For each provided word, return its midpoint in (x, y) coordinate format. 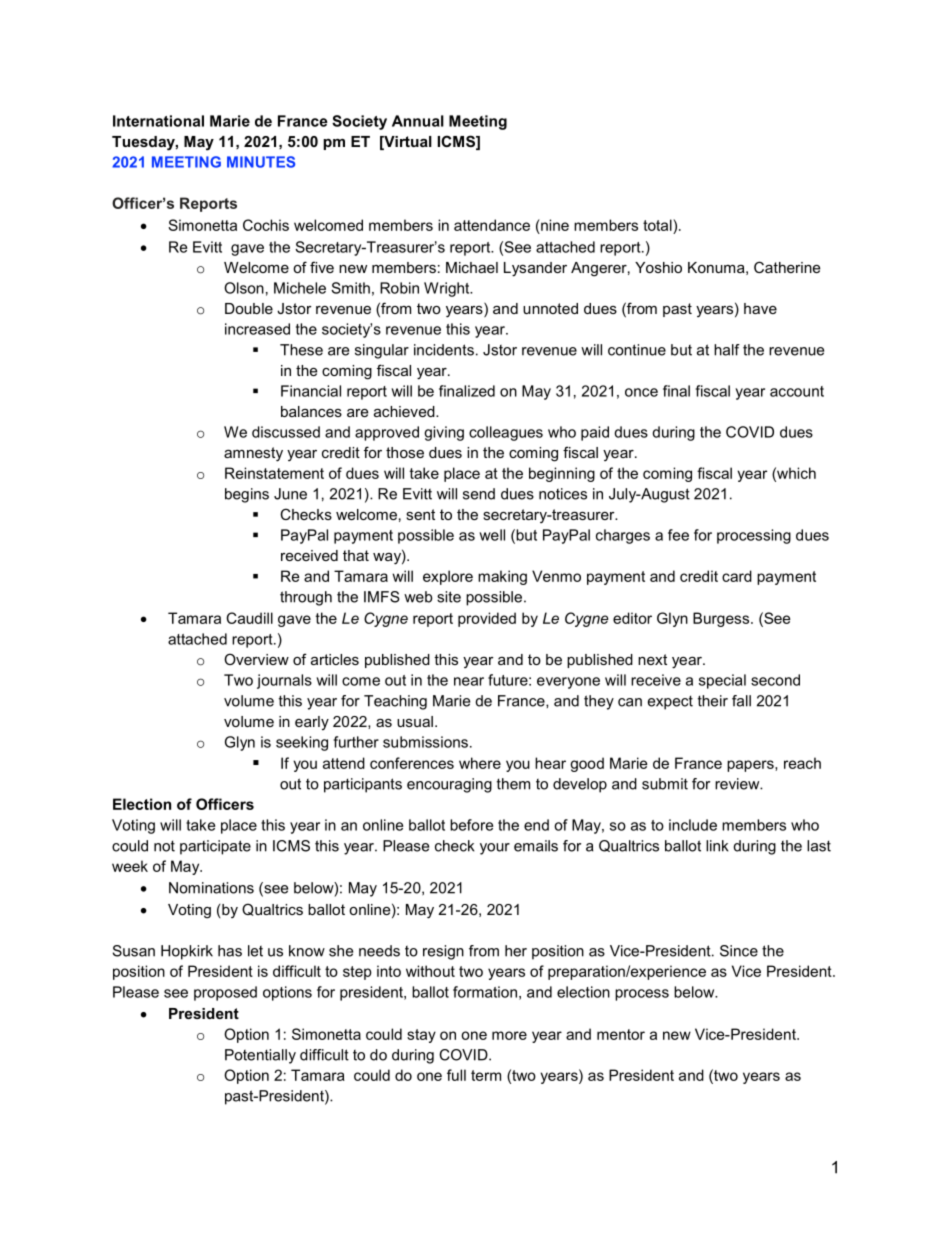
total (658, 225)
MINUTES (261, 162)
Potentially (260, 1056)
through (306, 598)
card (737, 576)
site (449, 597)
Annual (418, 121)
